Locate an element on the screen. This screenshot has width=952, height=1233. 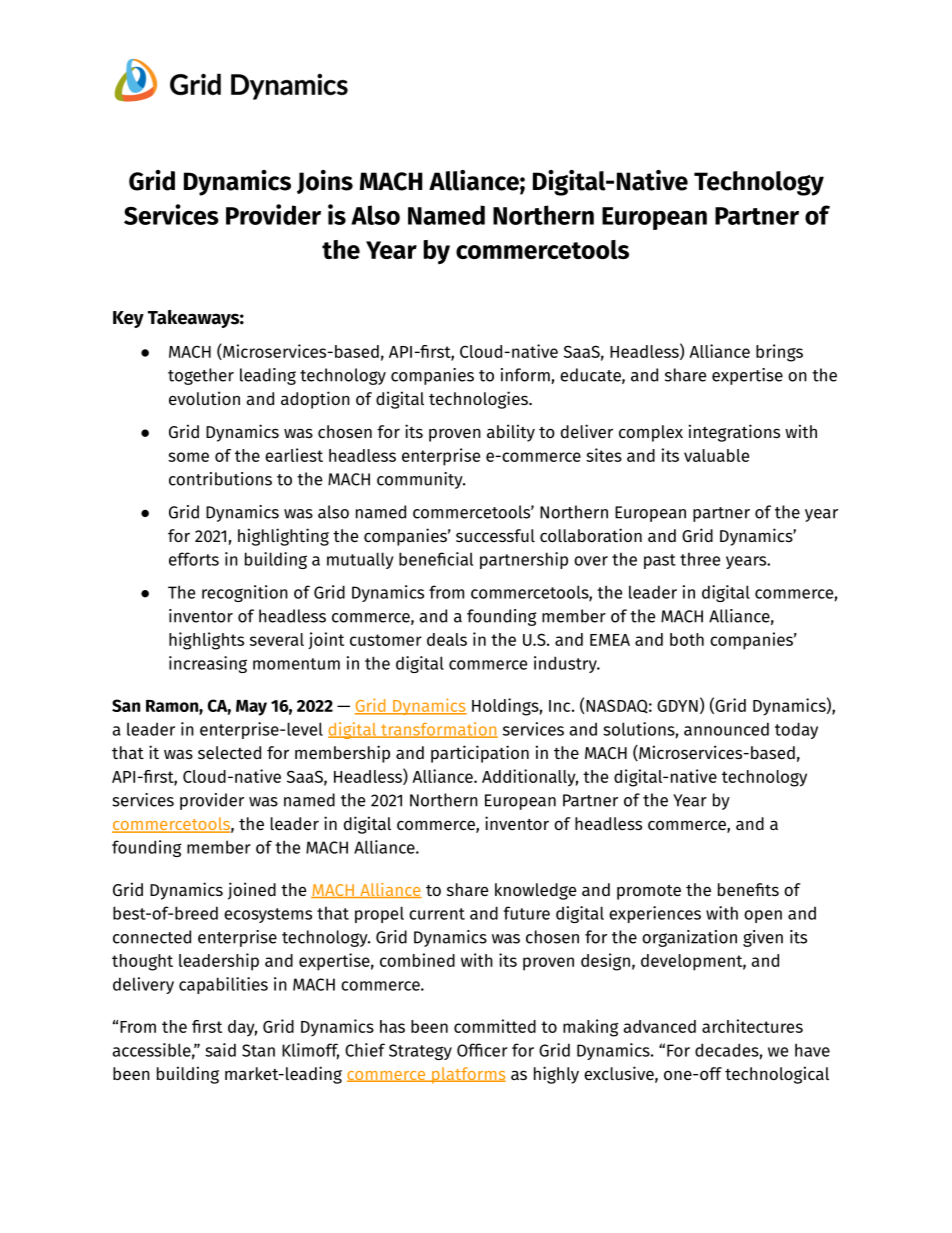
brings is located at coordinates (779, 353).
